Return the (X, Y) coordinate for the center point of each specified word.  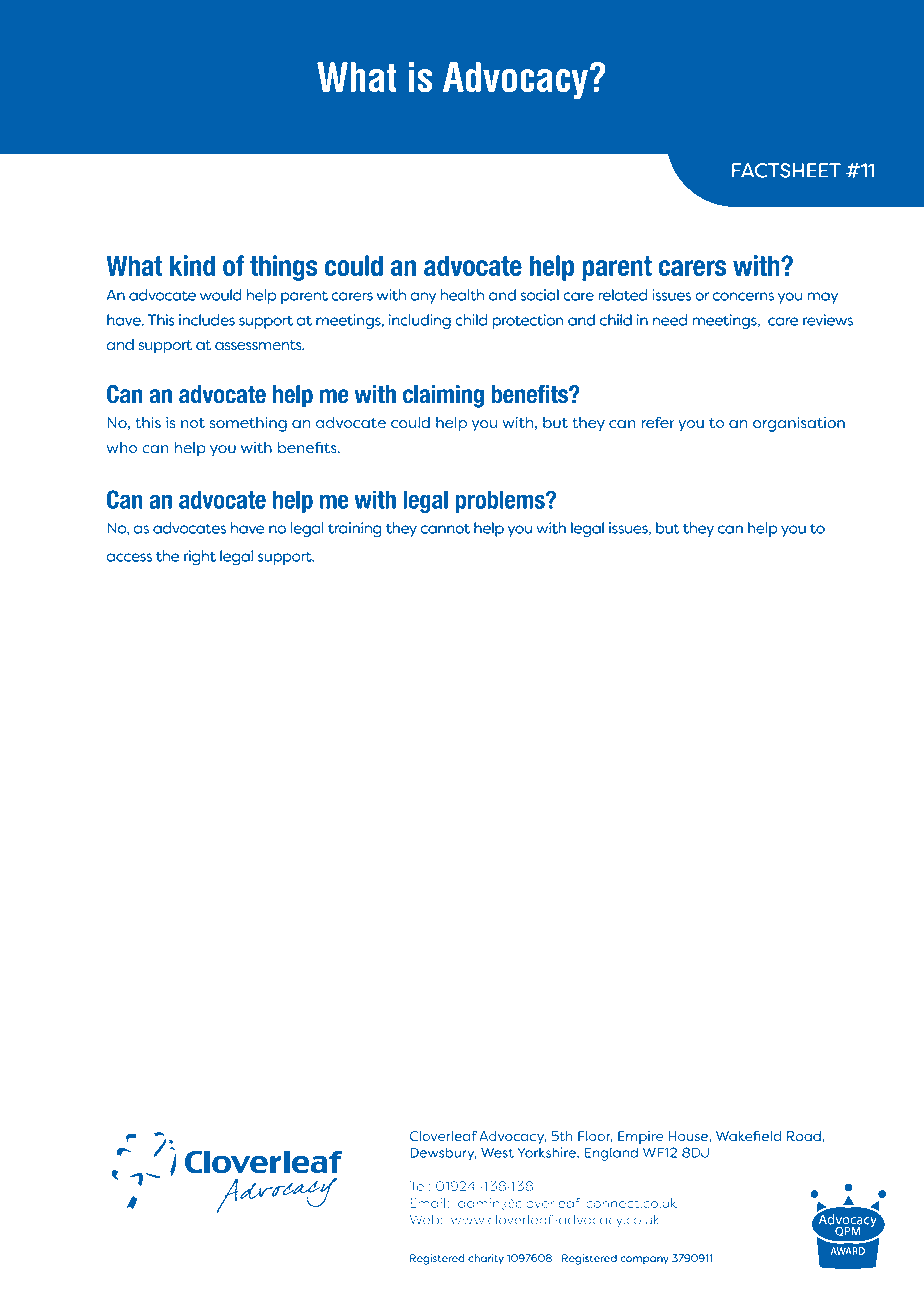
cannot (445, 528)
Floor (595, 1137)
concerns (743, 296)
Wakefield (748, 1136)
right (200, 557)
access (129, 557)
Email (429, 1203)
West (497, 1153)
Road (804, 1136)
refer (658, 422)
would (221, 295)
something (248, 424)
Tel (418, 1186)
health (462, 295)
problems (501, 501)
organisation (799, 424)
